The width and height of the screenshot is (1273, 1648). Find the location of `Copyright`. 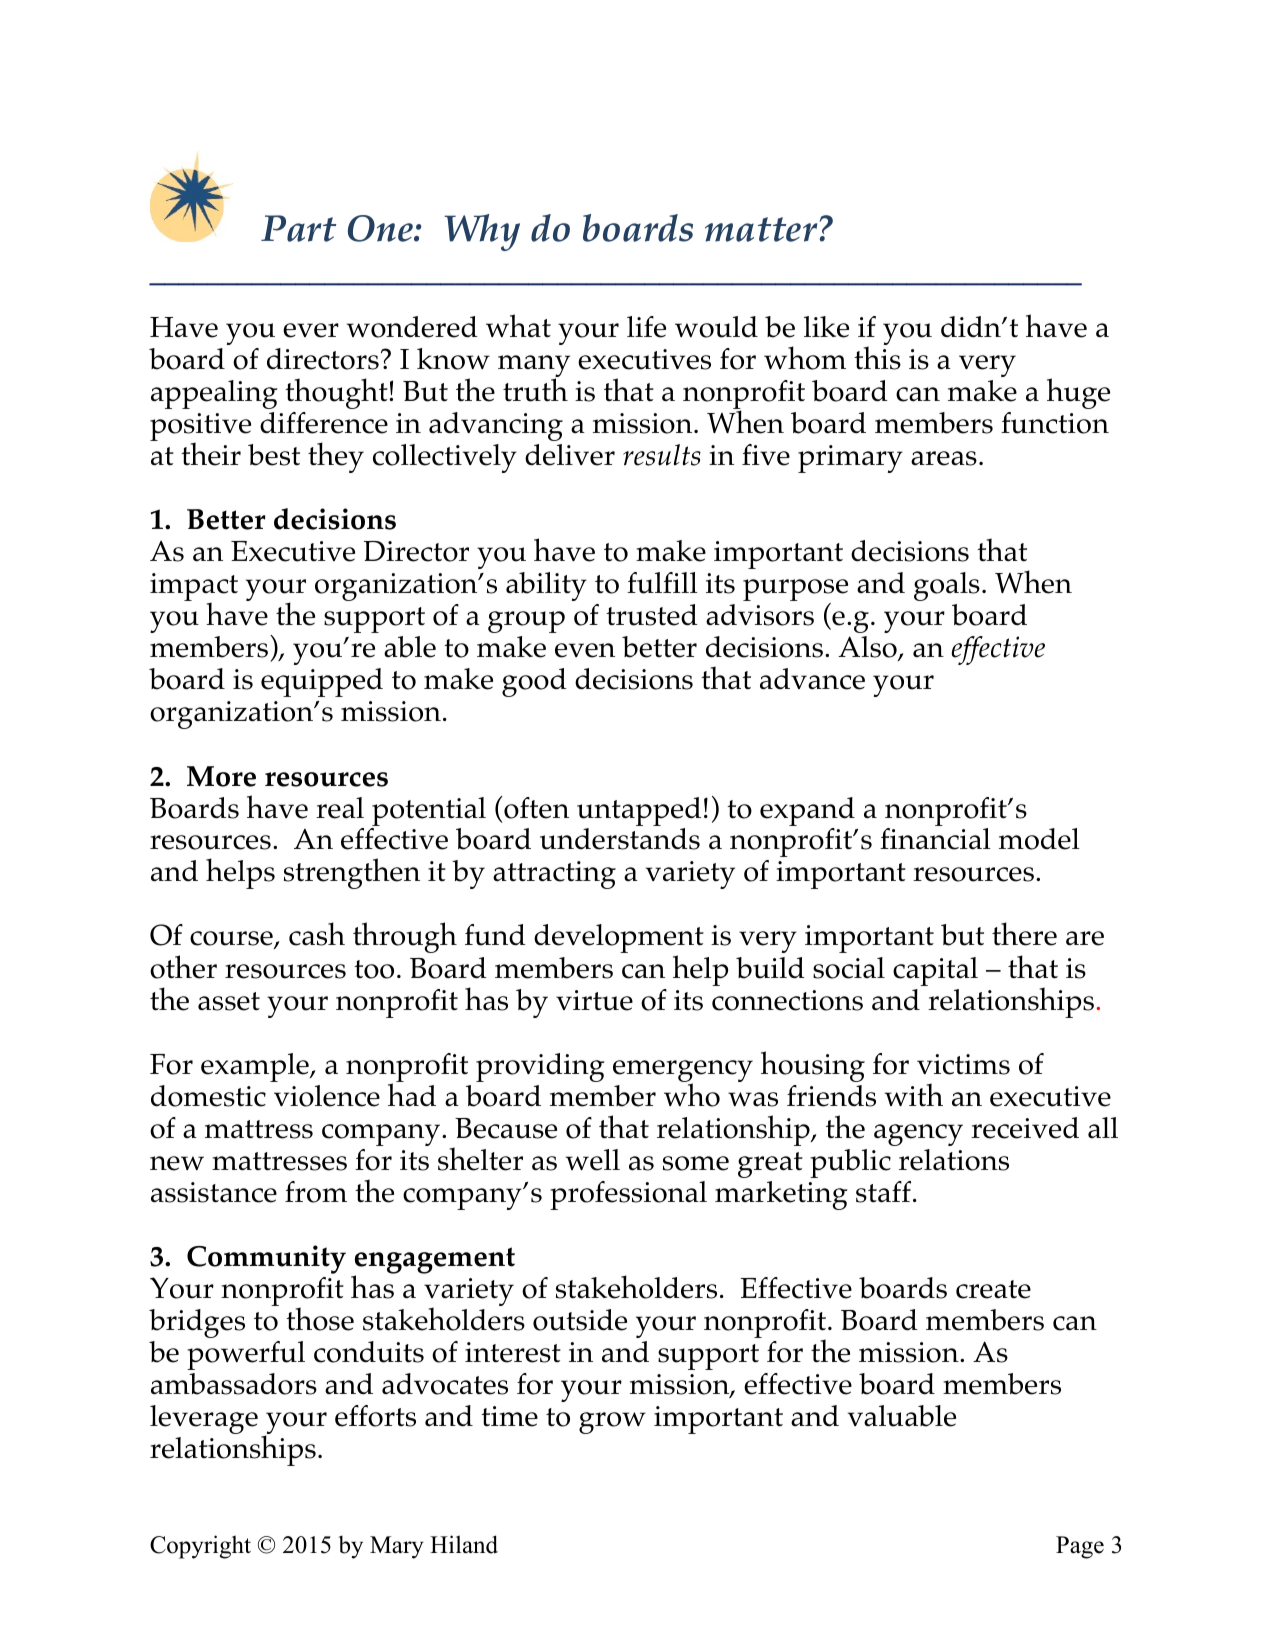

Copyright is located at coordinates (200, 1547).
